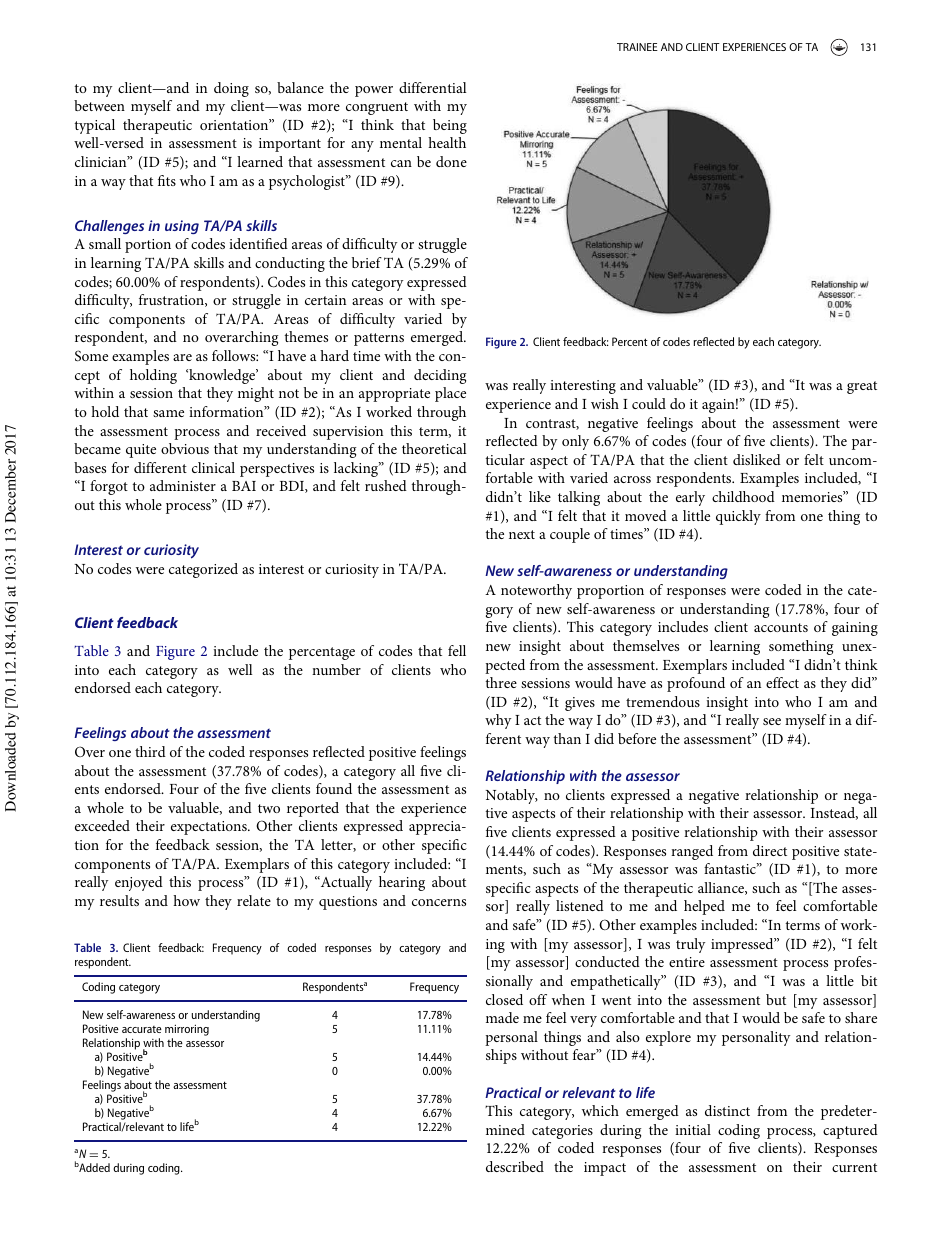 This screenshot has height=1233, width=952. What do you see at coordinates (187, 1030) in the screenshot?
I see `mirroring` at bounding box center [187, 1030].
